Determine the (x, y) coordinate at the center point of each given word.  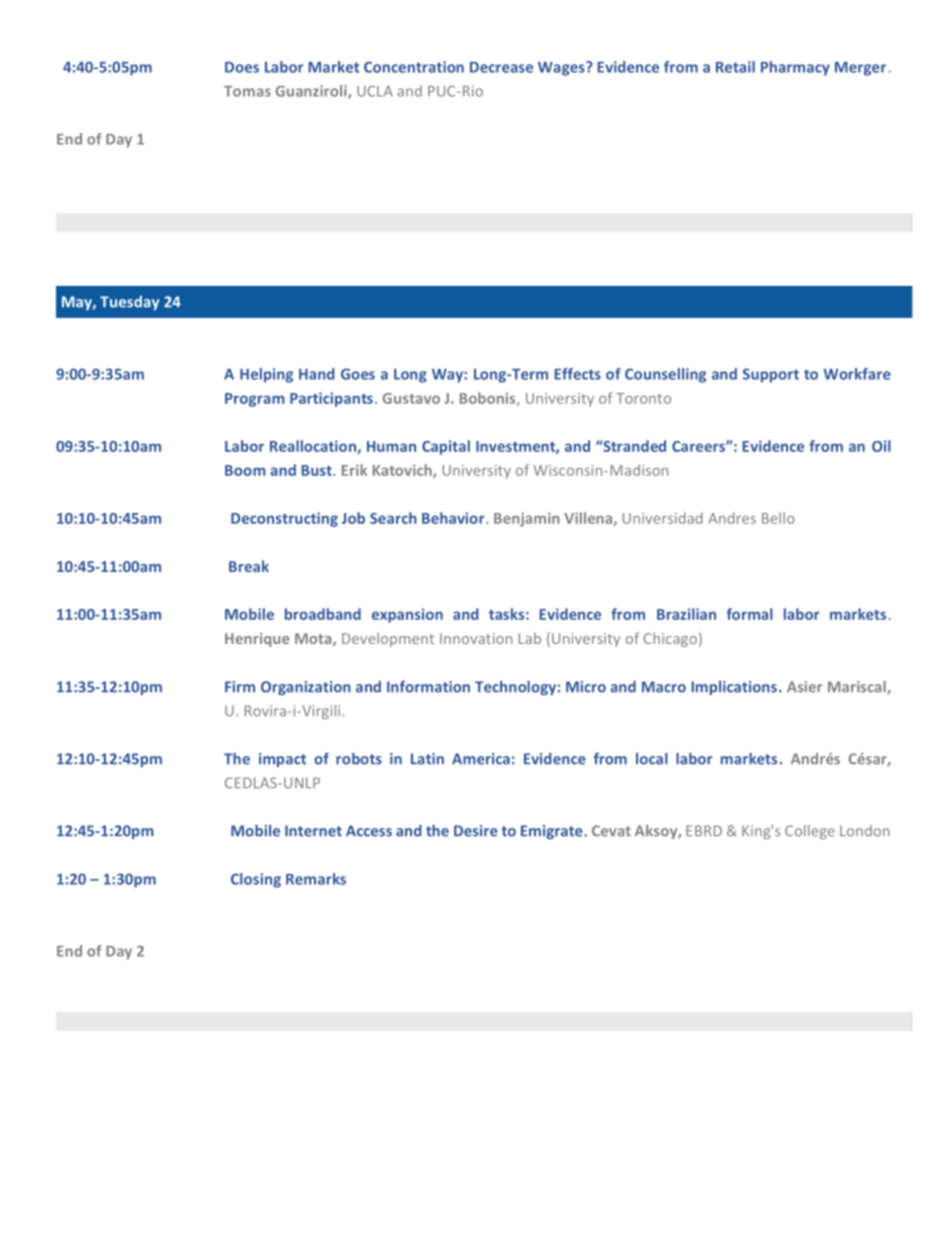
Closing (256, 880)
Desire (476, 831)
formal (750, 614)
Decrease (501, 67)
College (810, 832)
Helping (266, 375)
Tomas (247, 91)
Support (771, 375)
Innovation (476, 638)
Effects (577, 374)
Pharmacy (795, 68)
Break (249, 566)
